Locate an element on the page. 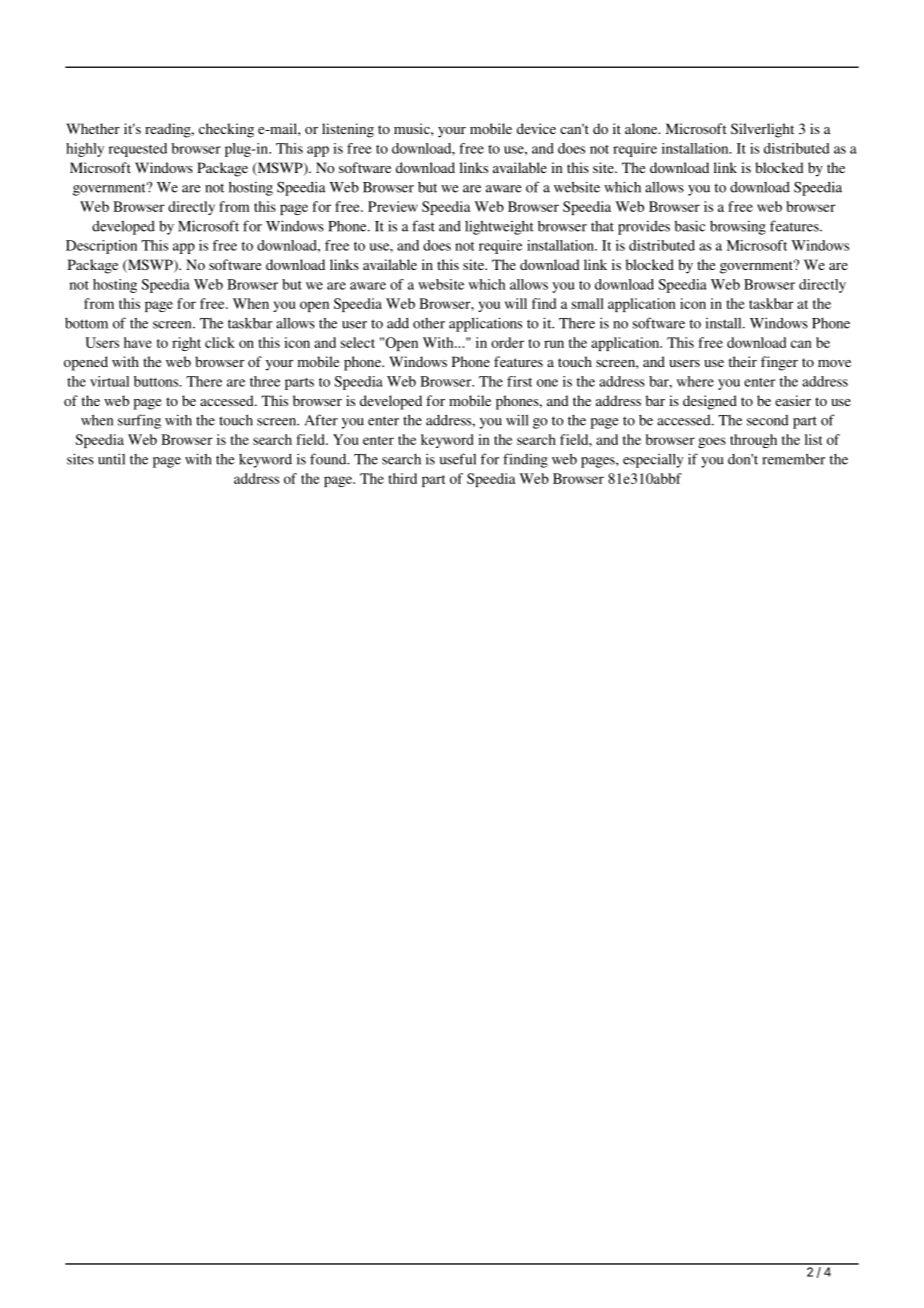 The width and height of the document is (924, 1308). their is located at coordinates (743, 361).
